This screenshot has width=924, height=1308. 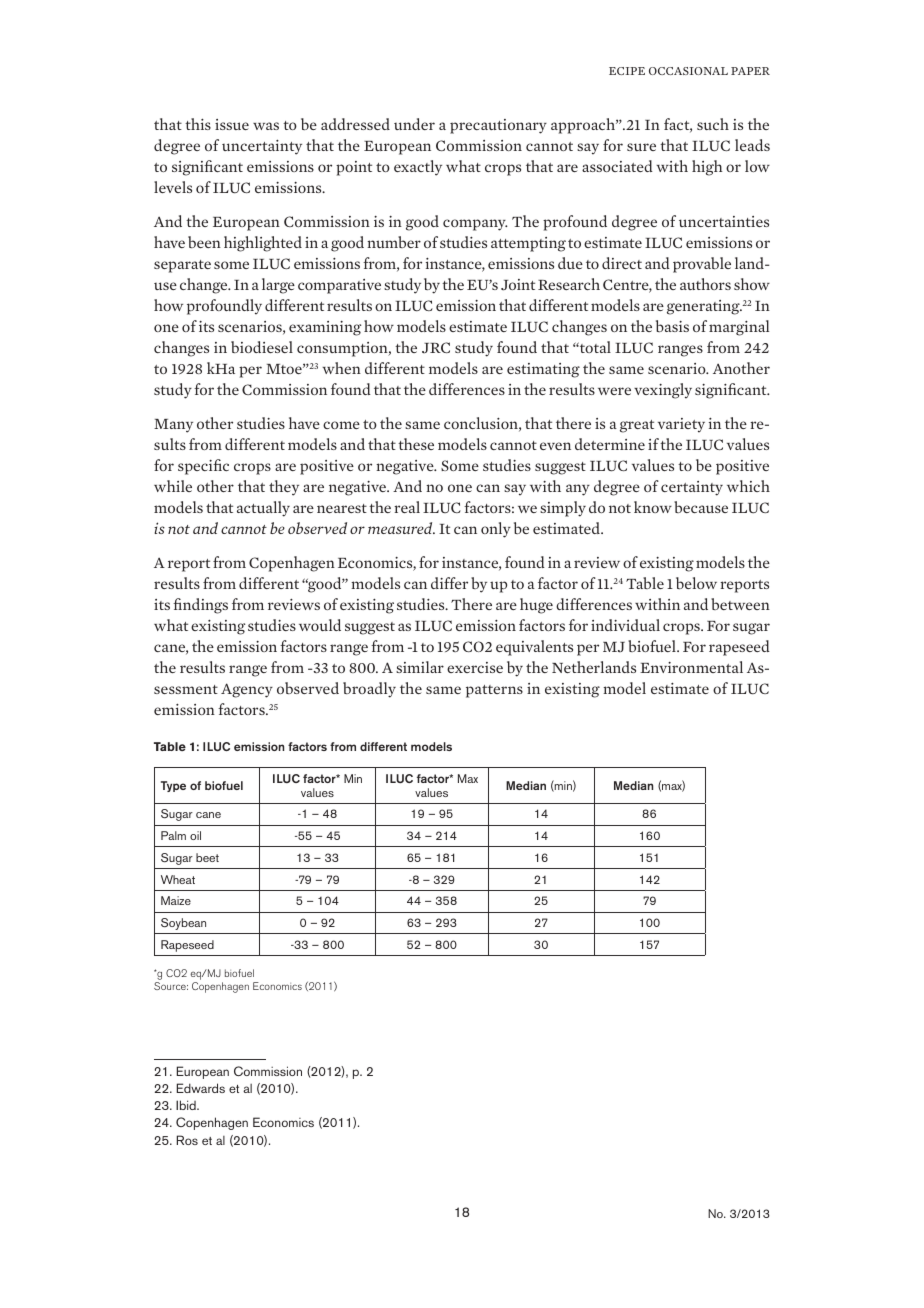 What do you see at coordinates (688, 71) in the screenshot?
I see `OCCASIONAL` at bounding box center [688, 71].
